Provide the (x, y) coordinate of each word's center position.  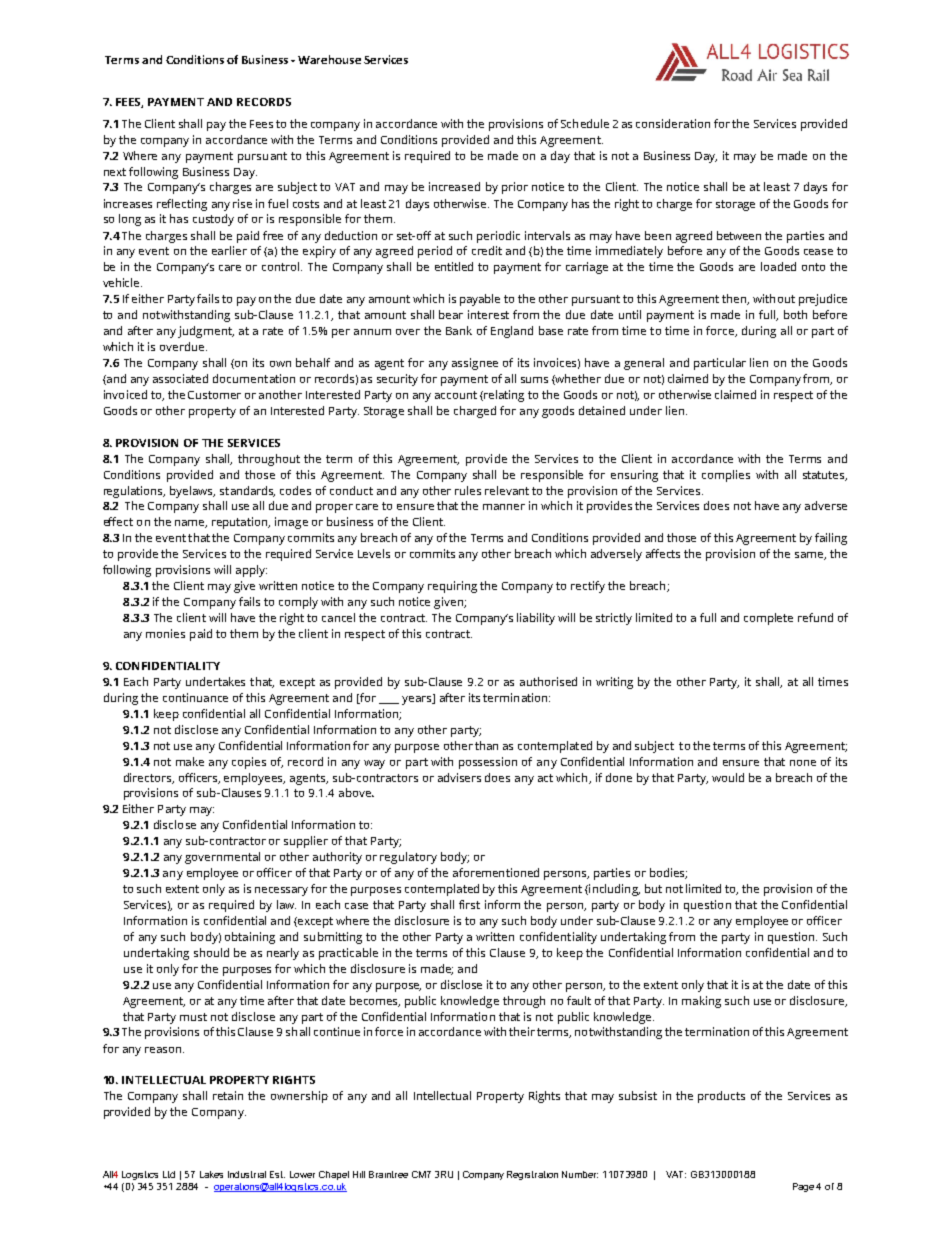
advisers (459, 777)
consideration (673, 123)
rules (468, 490)
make (190, 761)
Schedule (585, 123)
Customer (214, 395)
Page (803, 1187)
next (115, 172)
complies (726, 476)
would (728, 777)
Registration (532, 1175)
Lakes (211, 1174)
